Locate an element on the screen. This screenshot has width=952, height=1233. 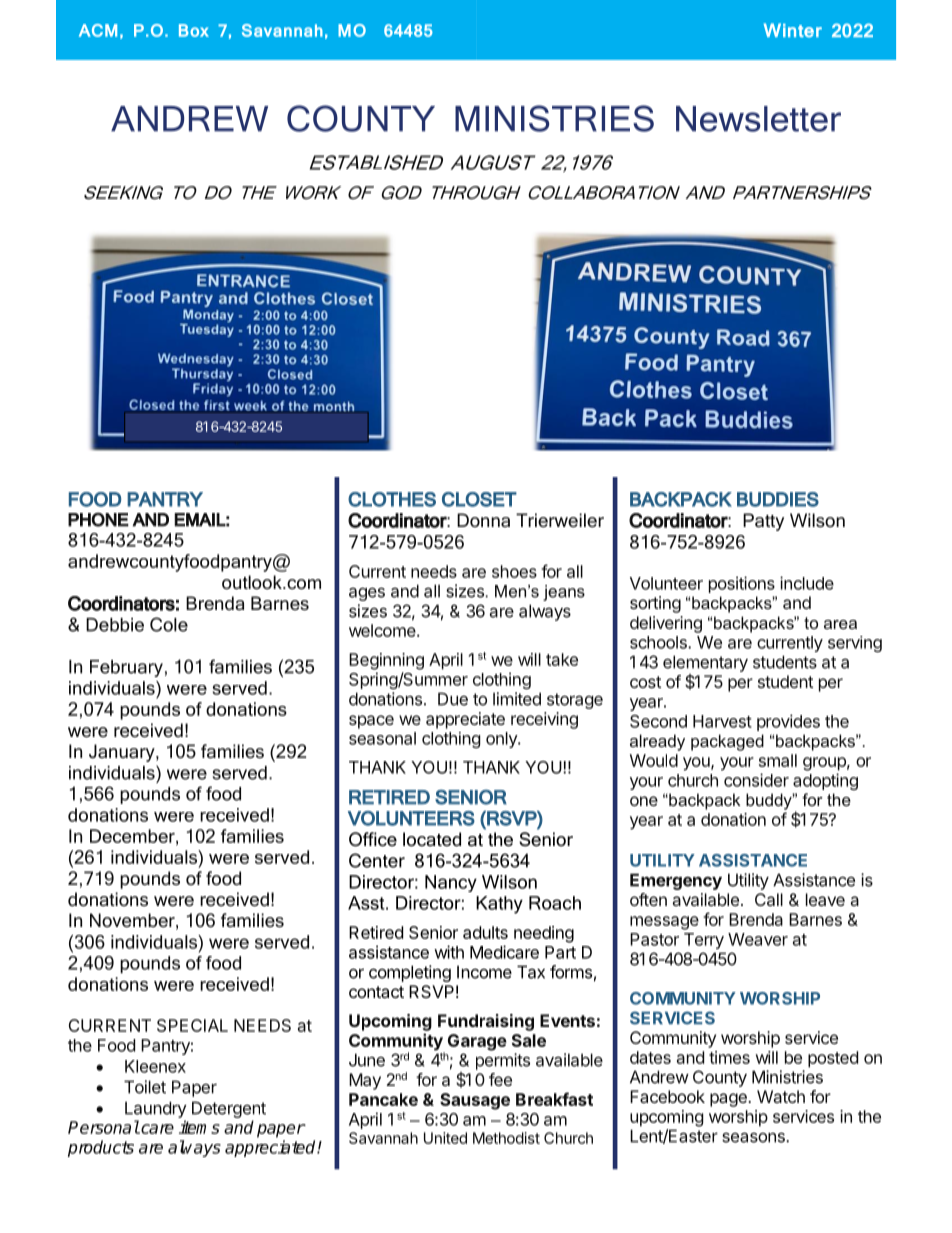
Newsletter is located at coordinates (758, 119).
